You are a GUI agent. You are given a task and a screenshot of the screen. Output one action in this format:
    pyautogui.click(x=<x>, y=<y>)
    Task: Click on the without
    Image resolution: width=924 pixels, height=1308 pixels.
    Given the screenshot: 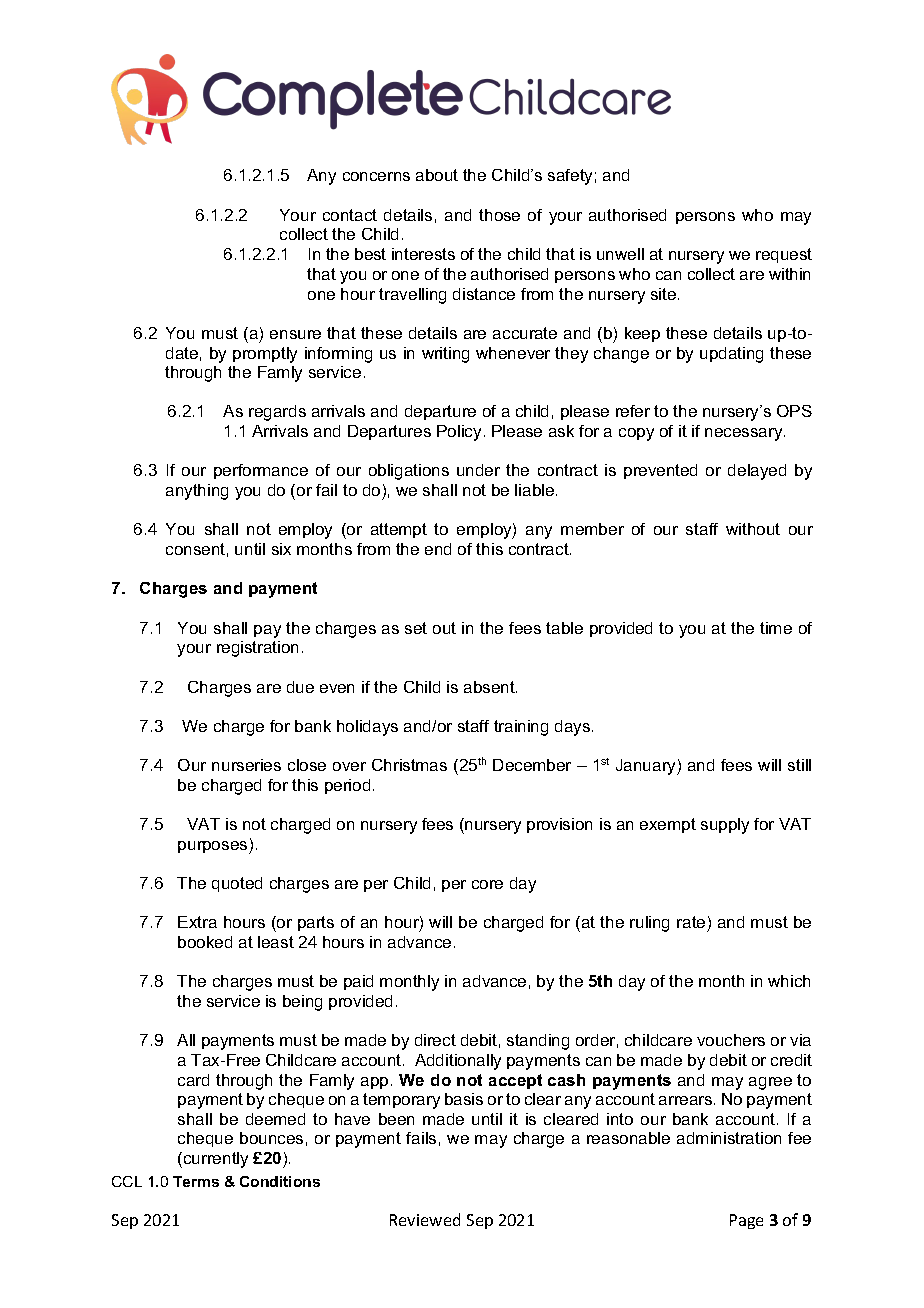 What is the action you would take?
    pyautogui.click(x=753, y=529)
